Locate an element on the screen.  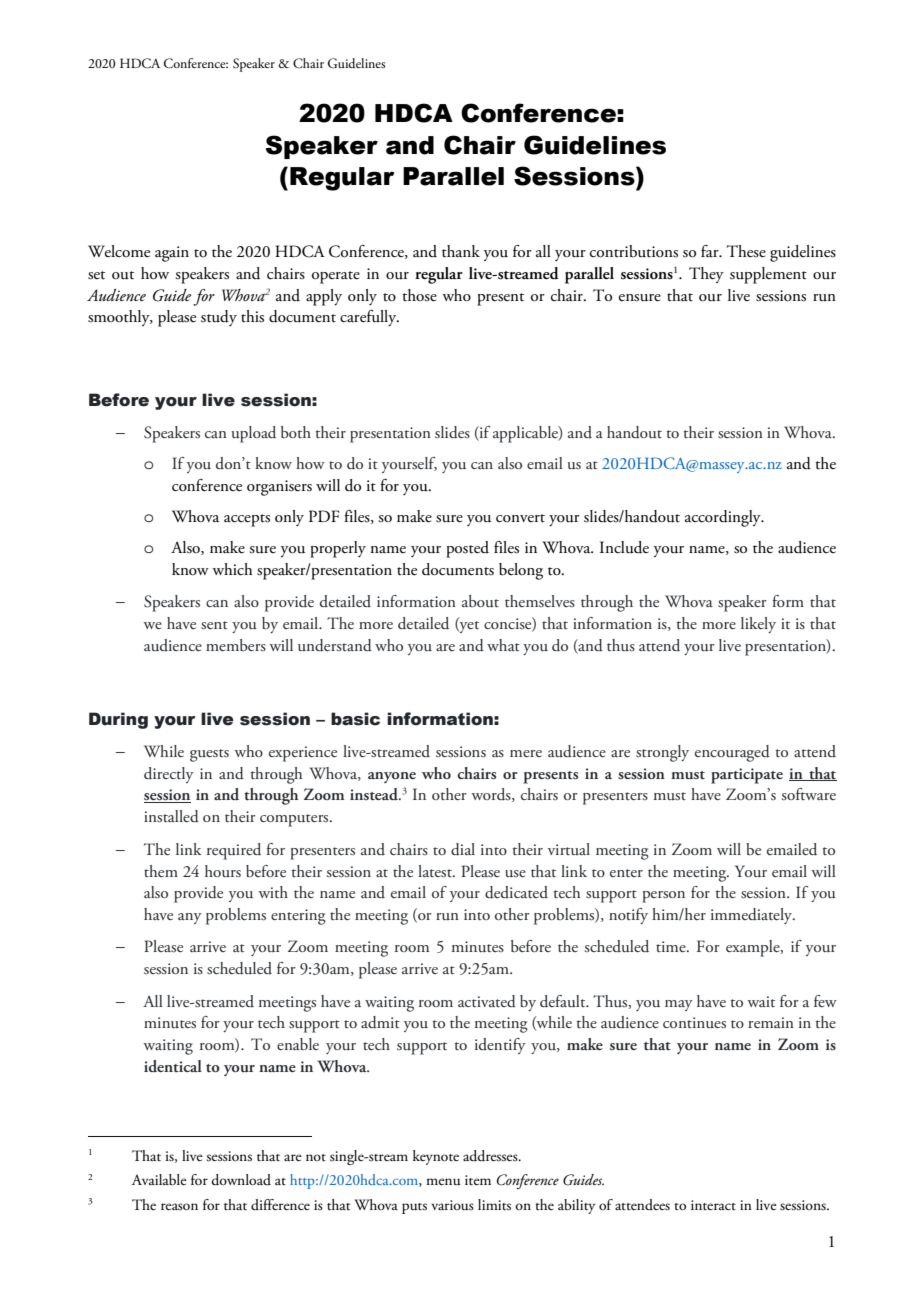
again is located at coordinates (172, 254).
